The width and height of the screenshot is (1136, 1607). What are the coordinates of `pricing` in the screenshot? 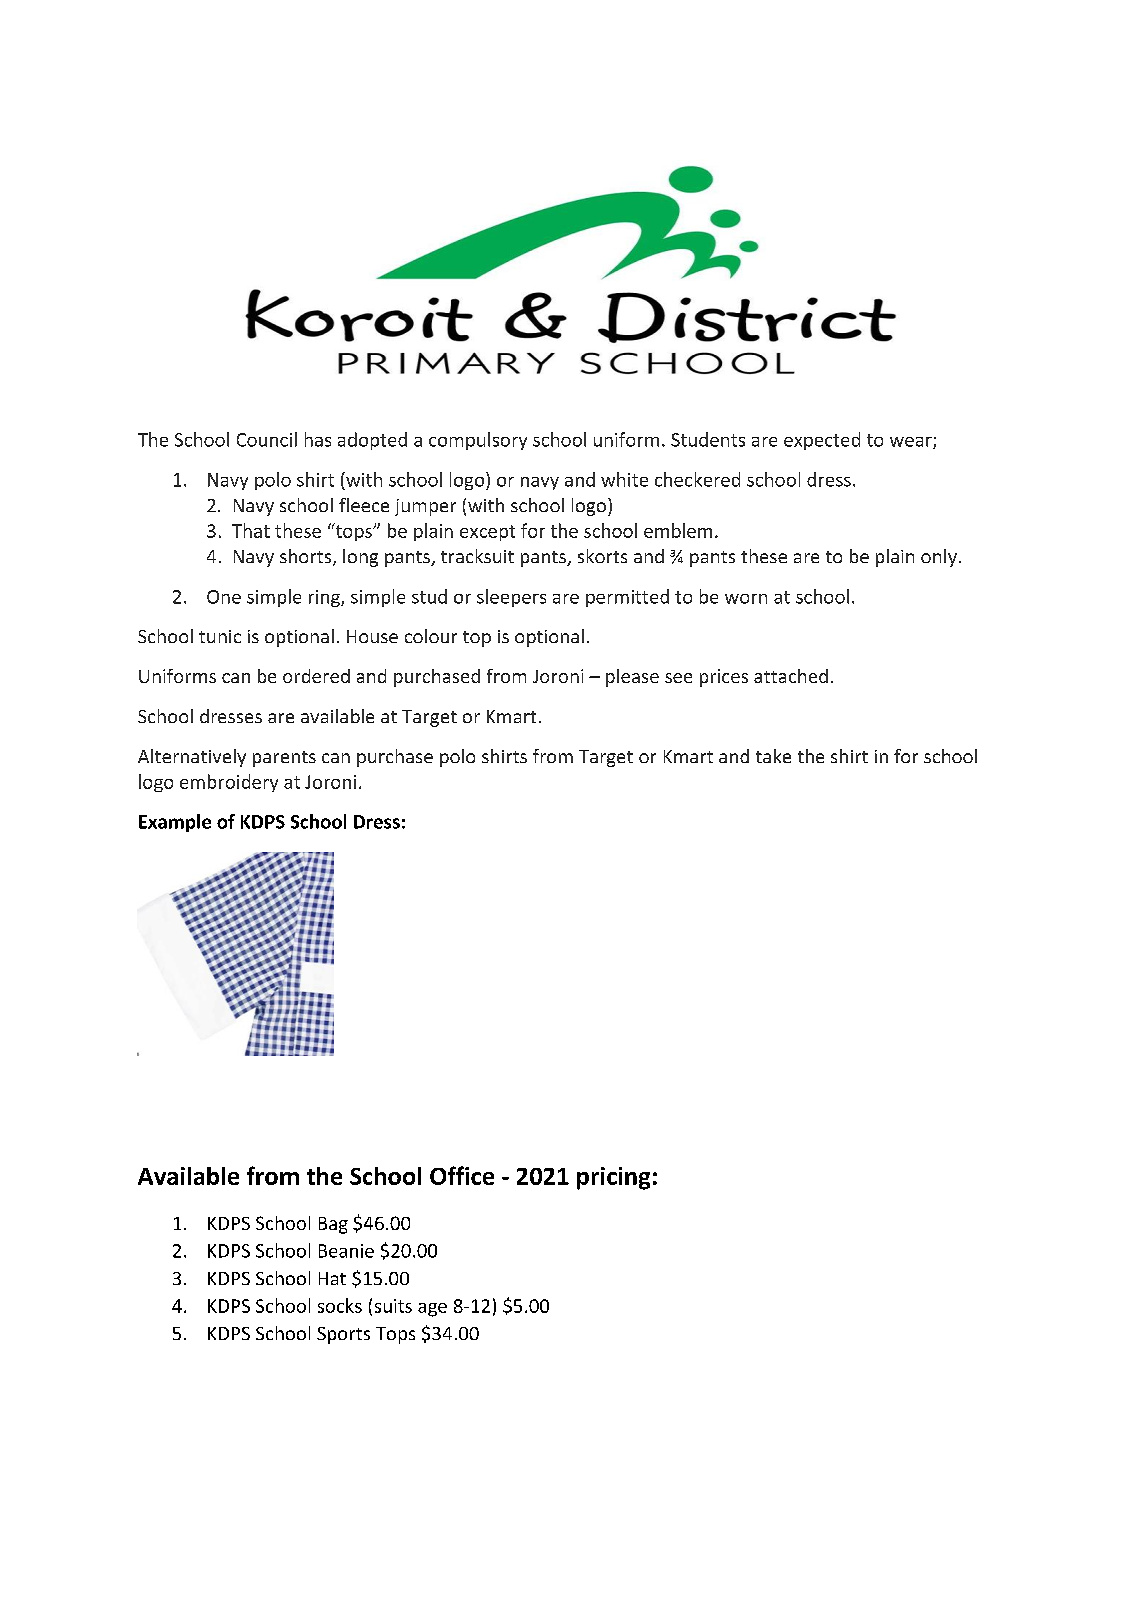 It's located at (613, 1178).
